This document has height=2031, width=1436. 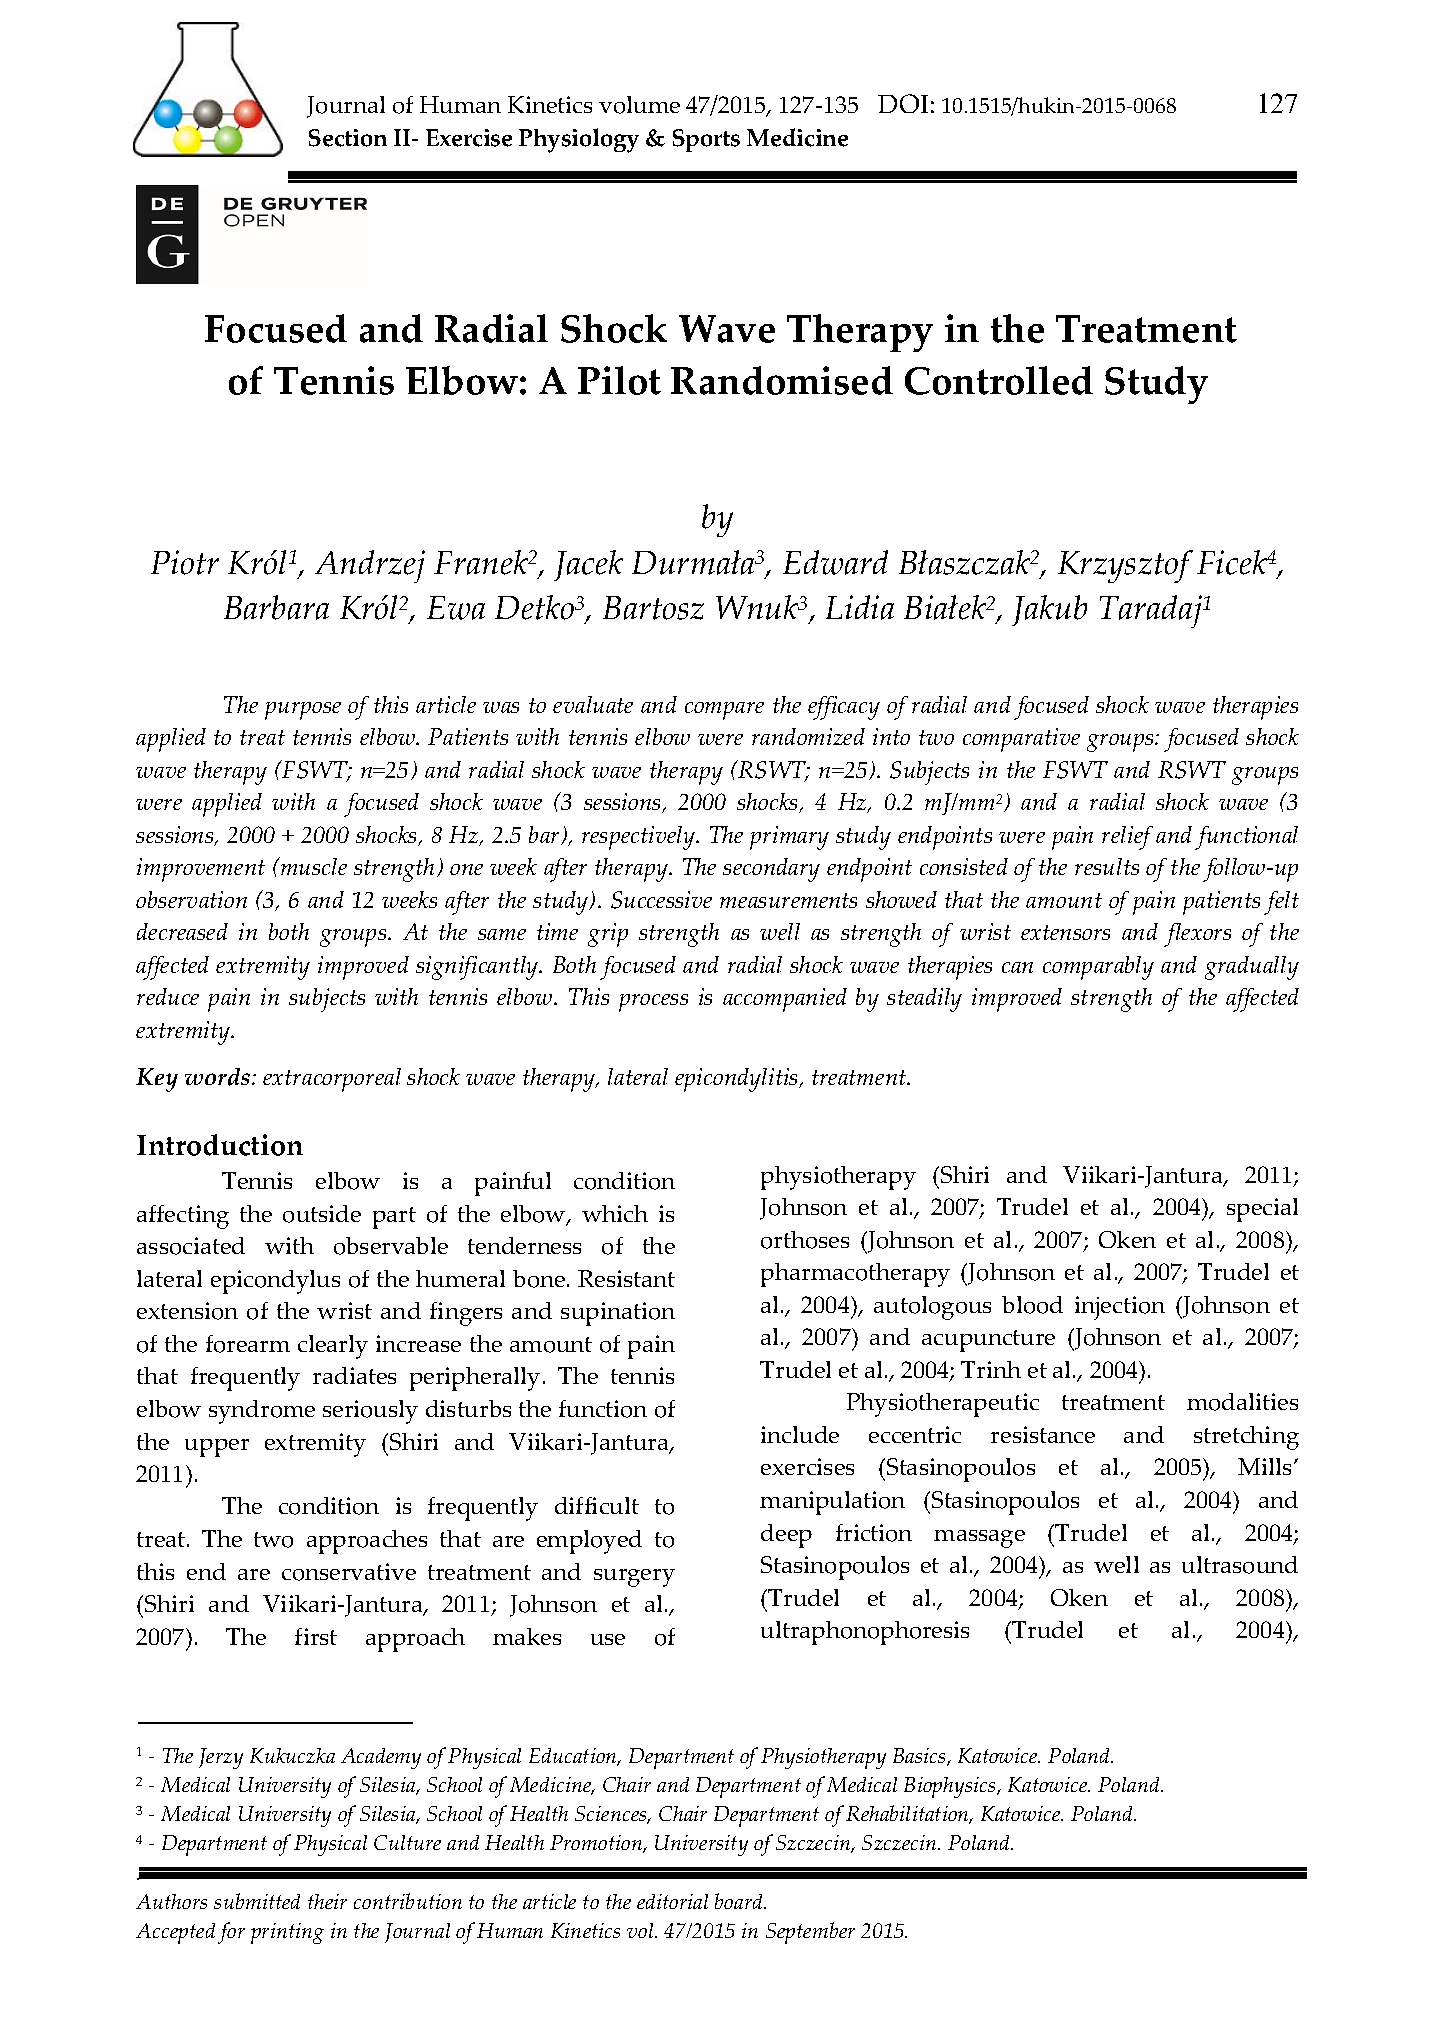 What do you see at coordinates (1246, 1438) in the document?
I see `stretching` at bounding box center [1246, 1438].
